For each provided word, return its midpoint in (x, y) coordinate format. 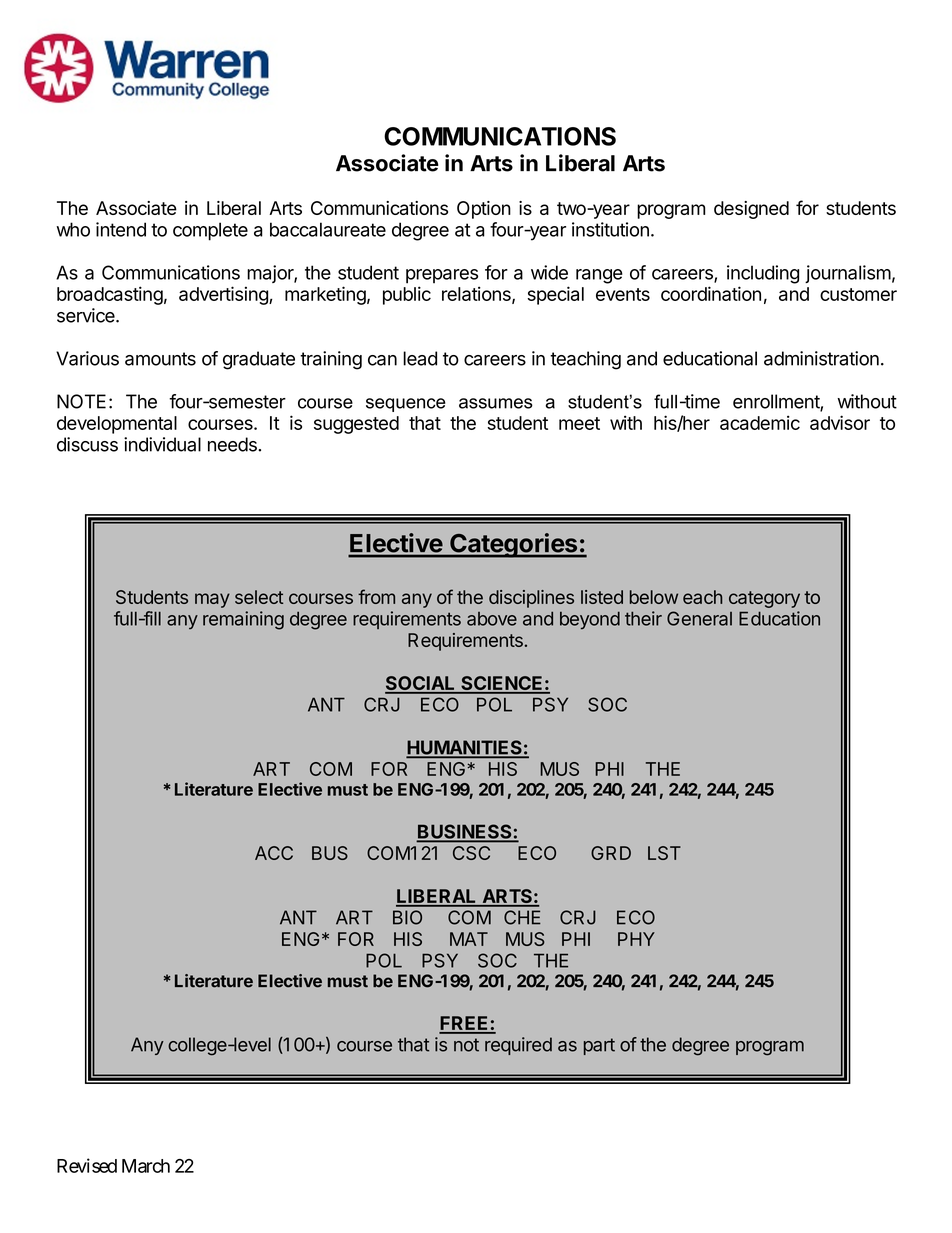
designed (751, 210)
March (146, 1166)
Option (484, 210)
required (518, 1046)
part (599, 1046)
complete (210, 231)
